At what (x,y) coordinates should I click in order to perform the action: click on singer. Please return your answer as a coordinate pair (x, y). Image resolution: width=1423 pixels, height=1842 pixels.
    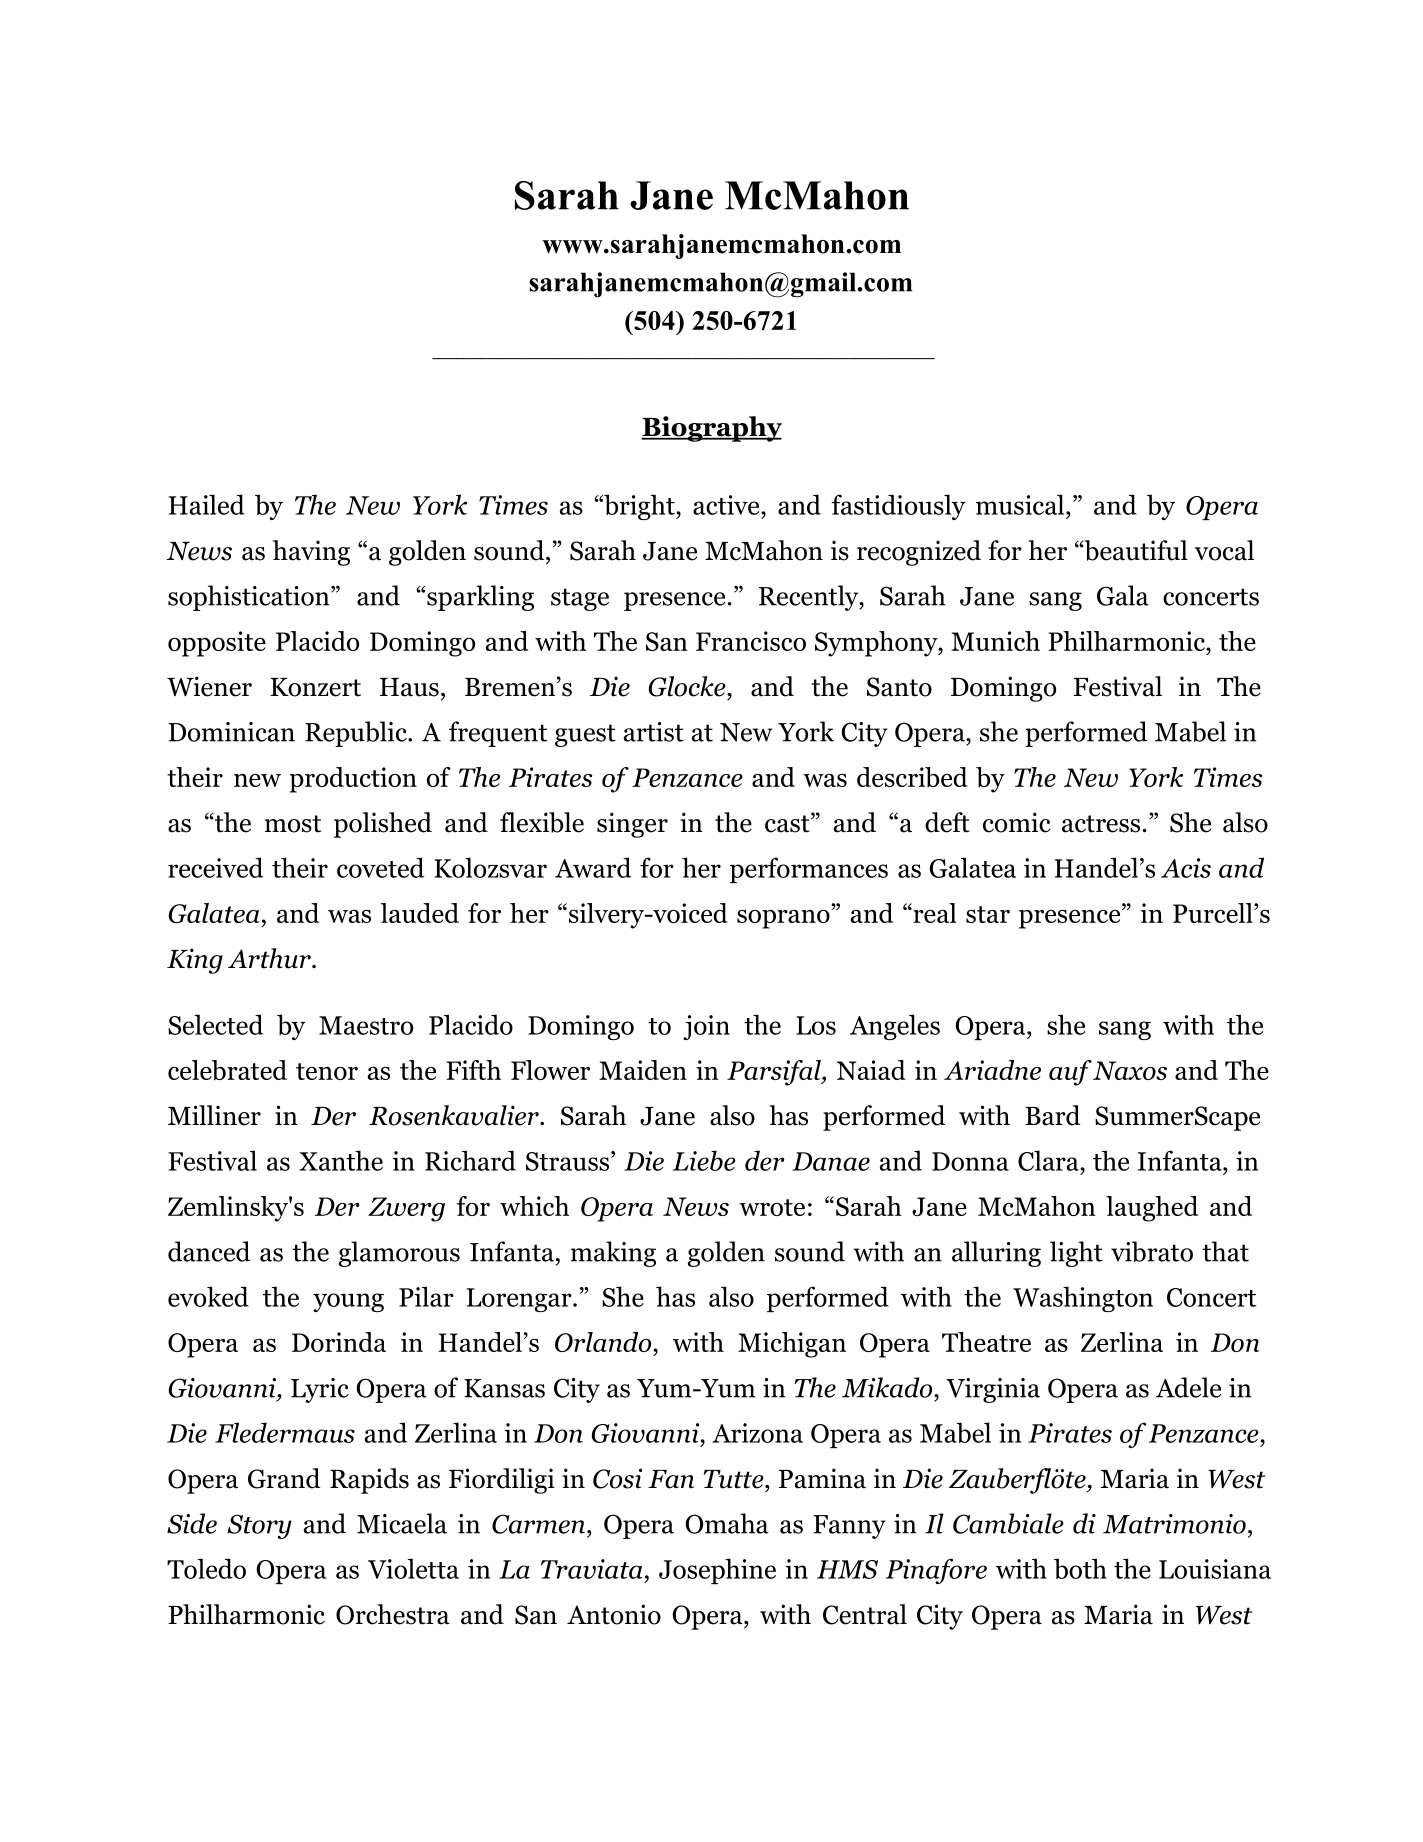
    Looking at the image, I should click on (632, 825).
